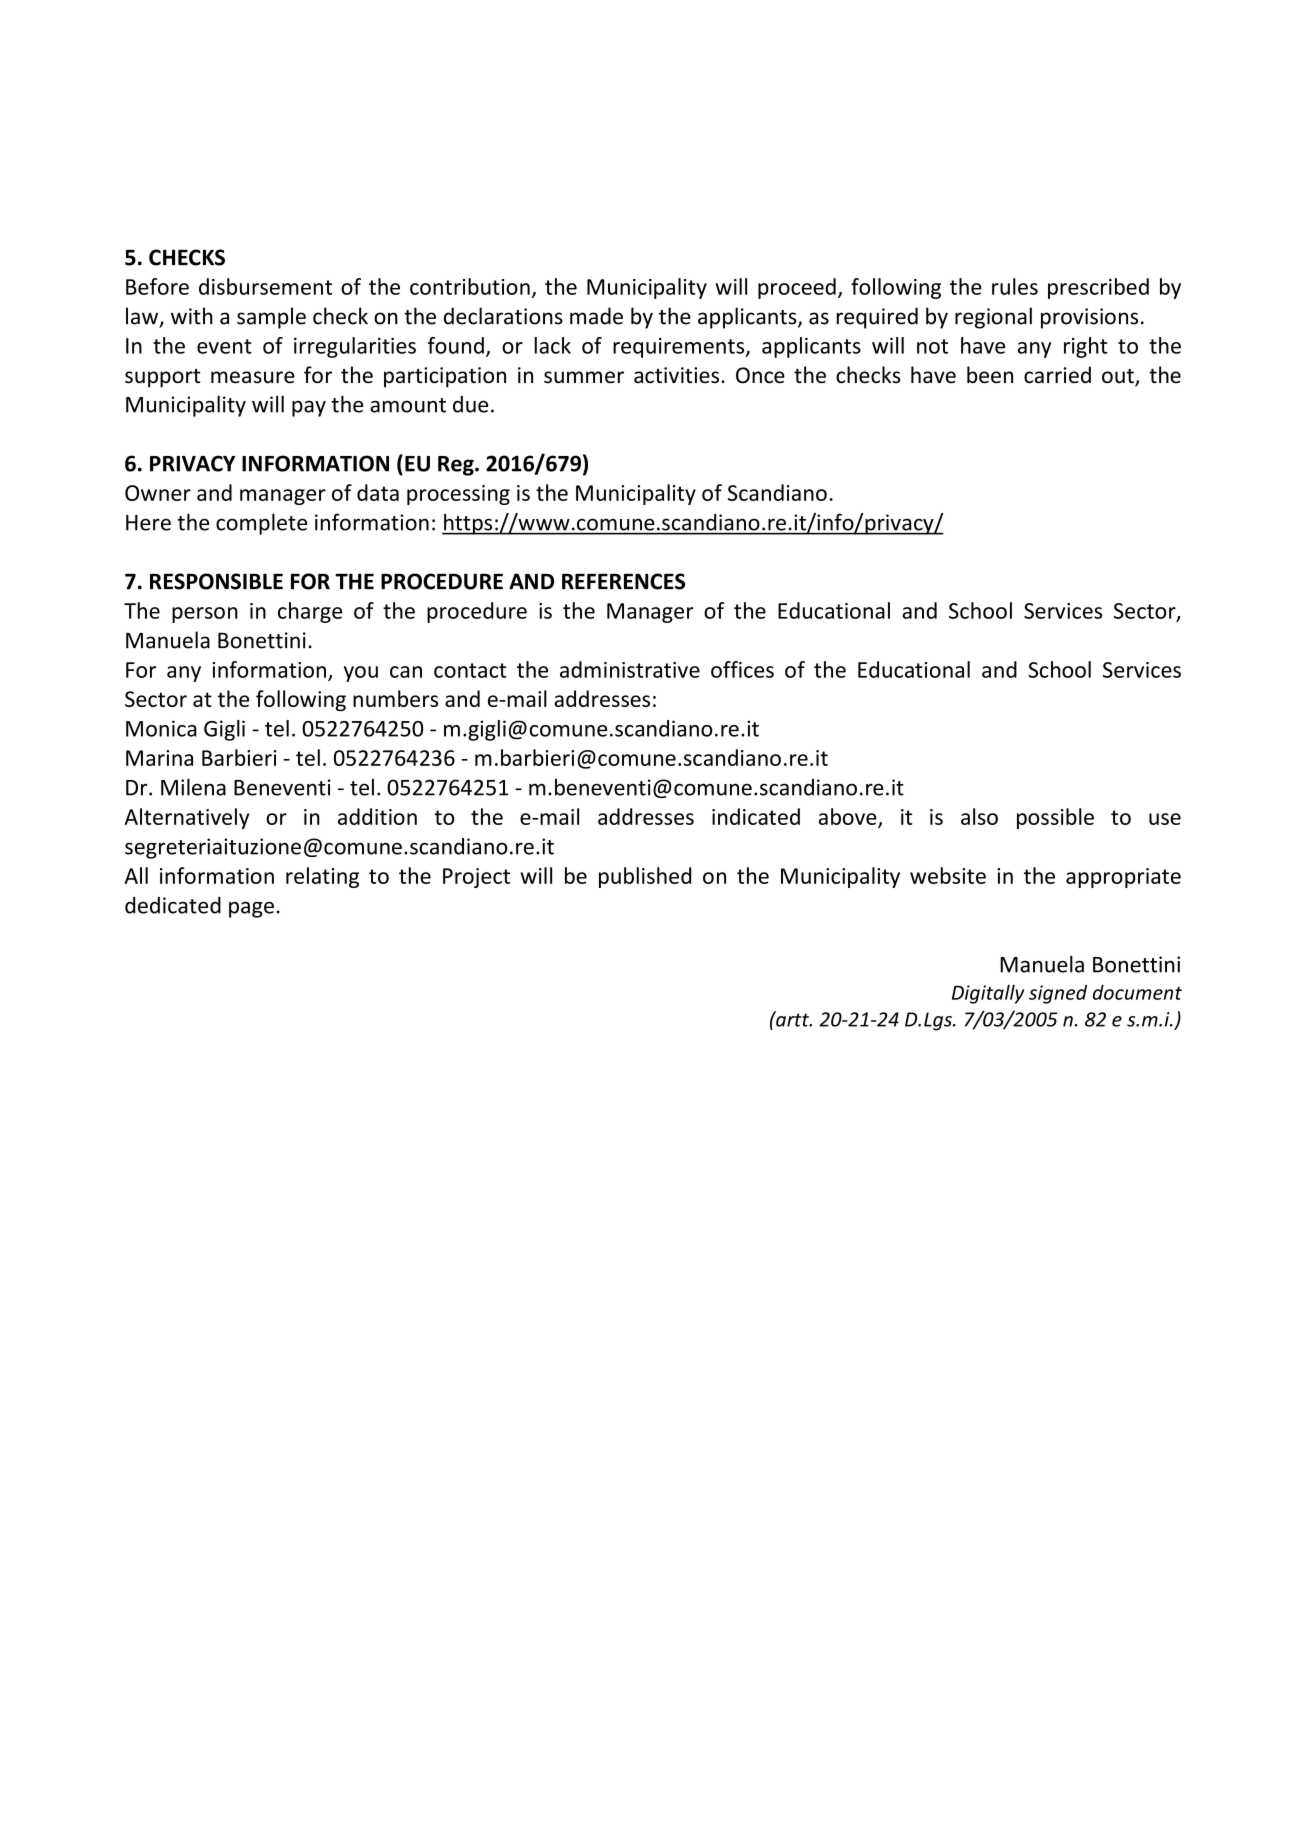 Image resolution: width=1306 pixels, height=1847 pixels. Describe the element at coordinates (458, 495) in the screenshot. I see `processing` at that location.
